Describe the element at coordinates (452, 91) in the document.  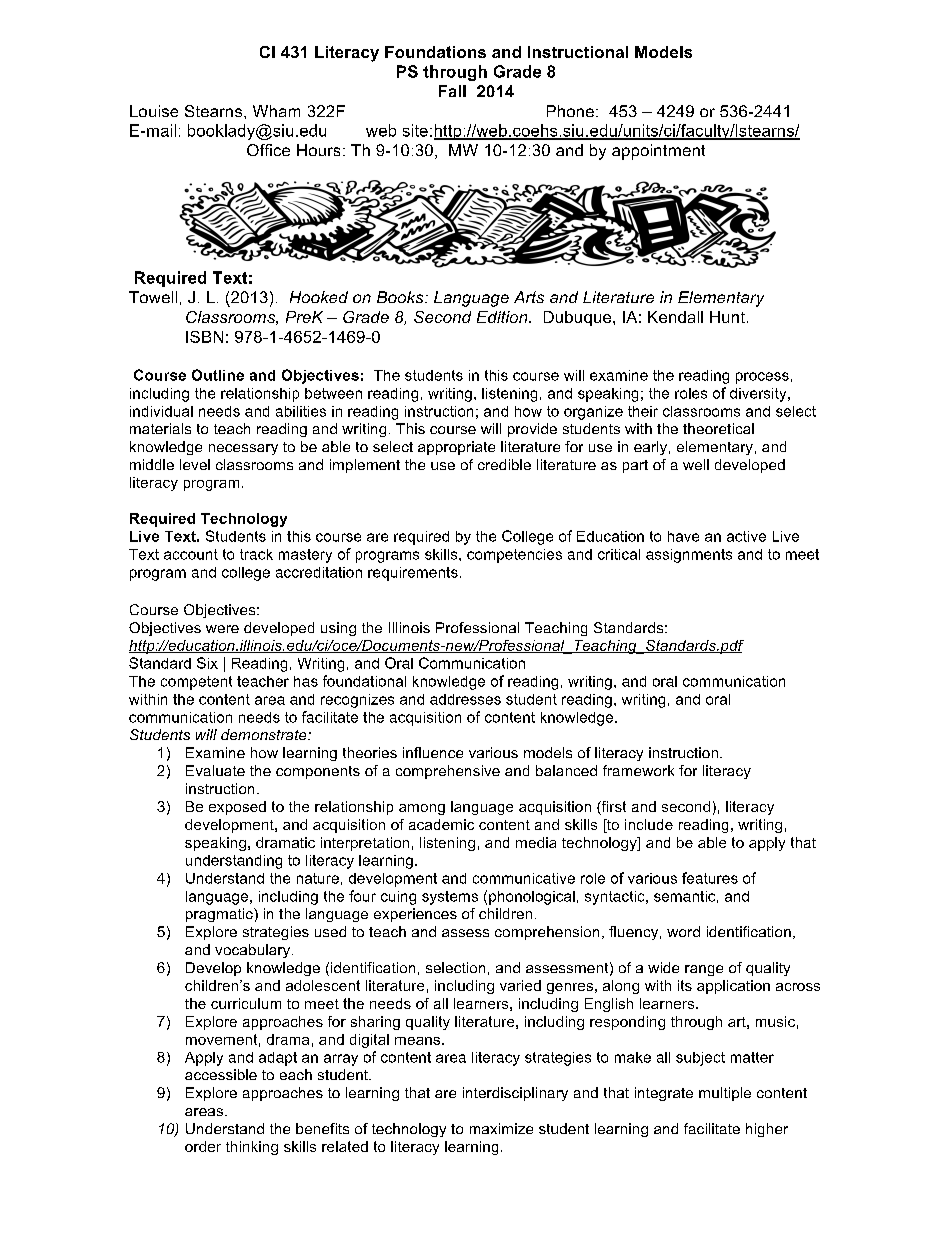
I see `Fall` at that location.
